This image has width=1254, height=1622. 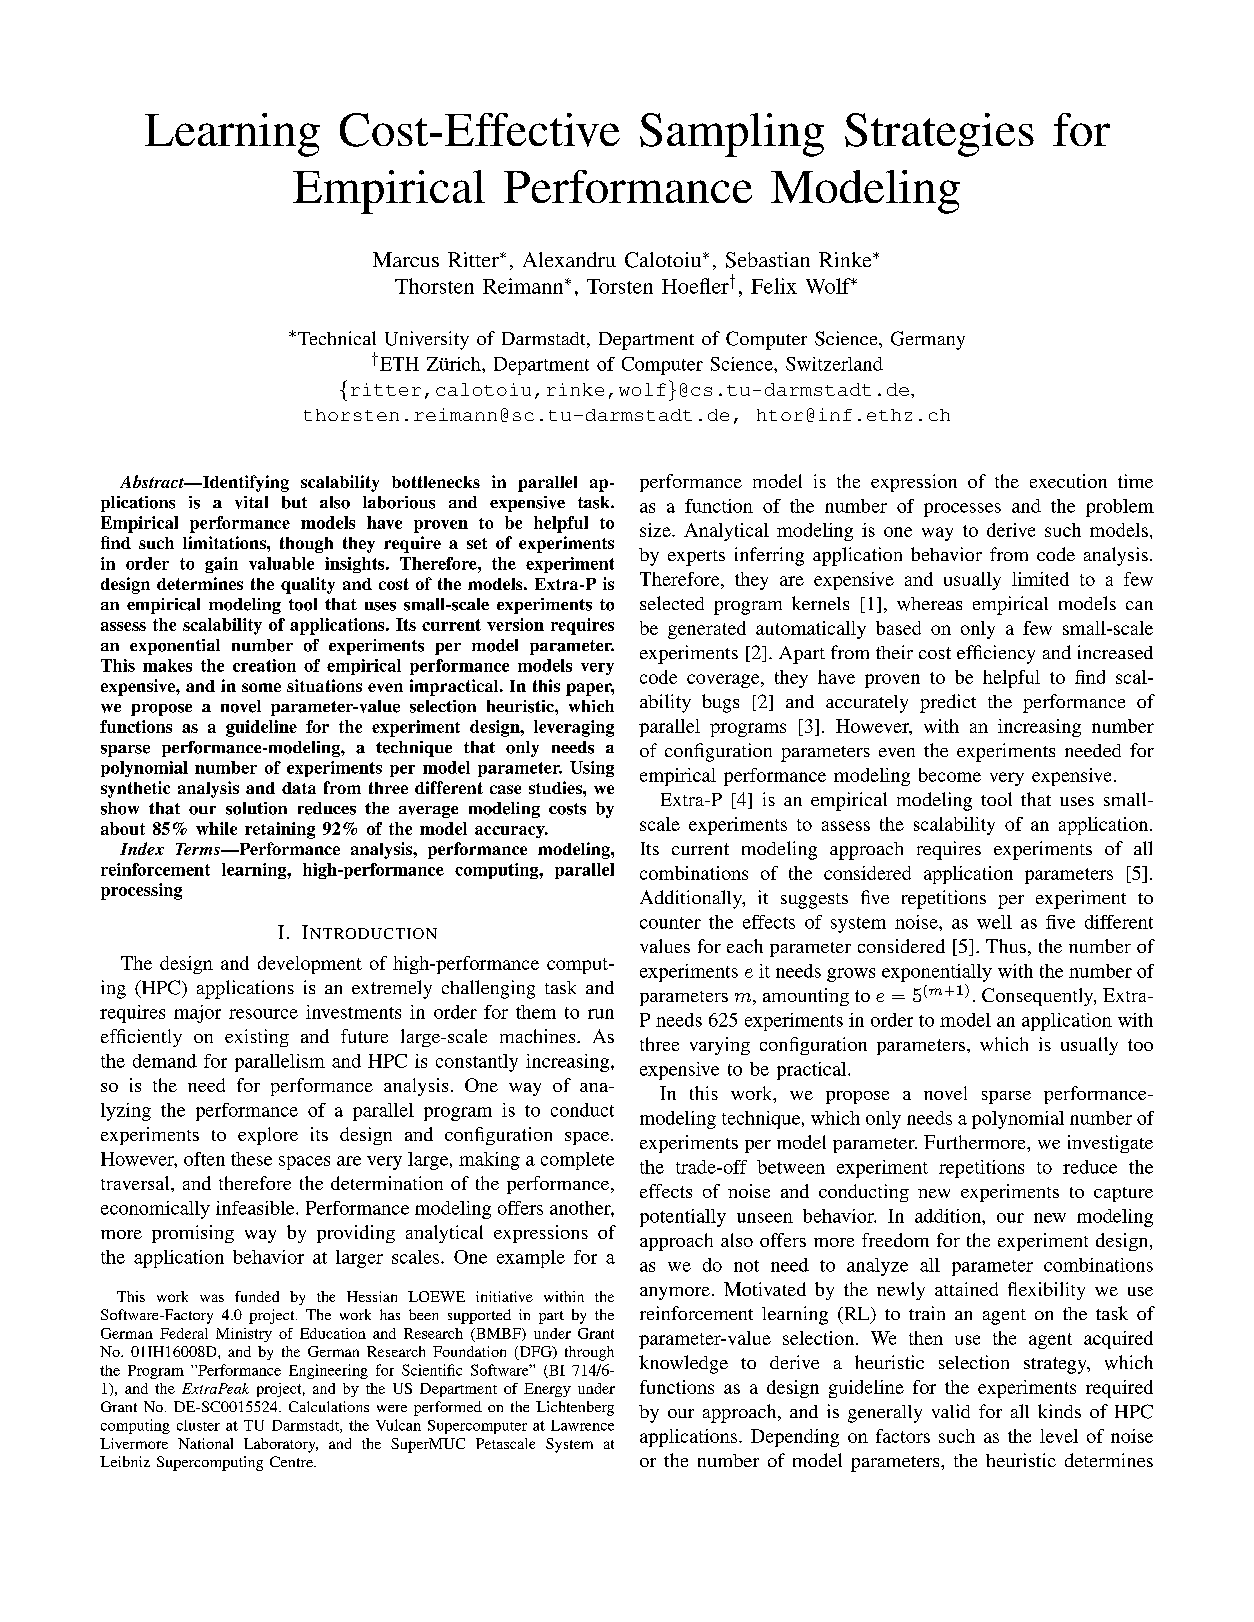 What do you see at coordinates (1040, 579) in the image?
I see `limited` at bounding box center [1040, 579].
